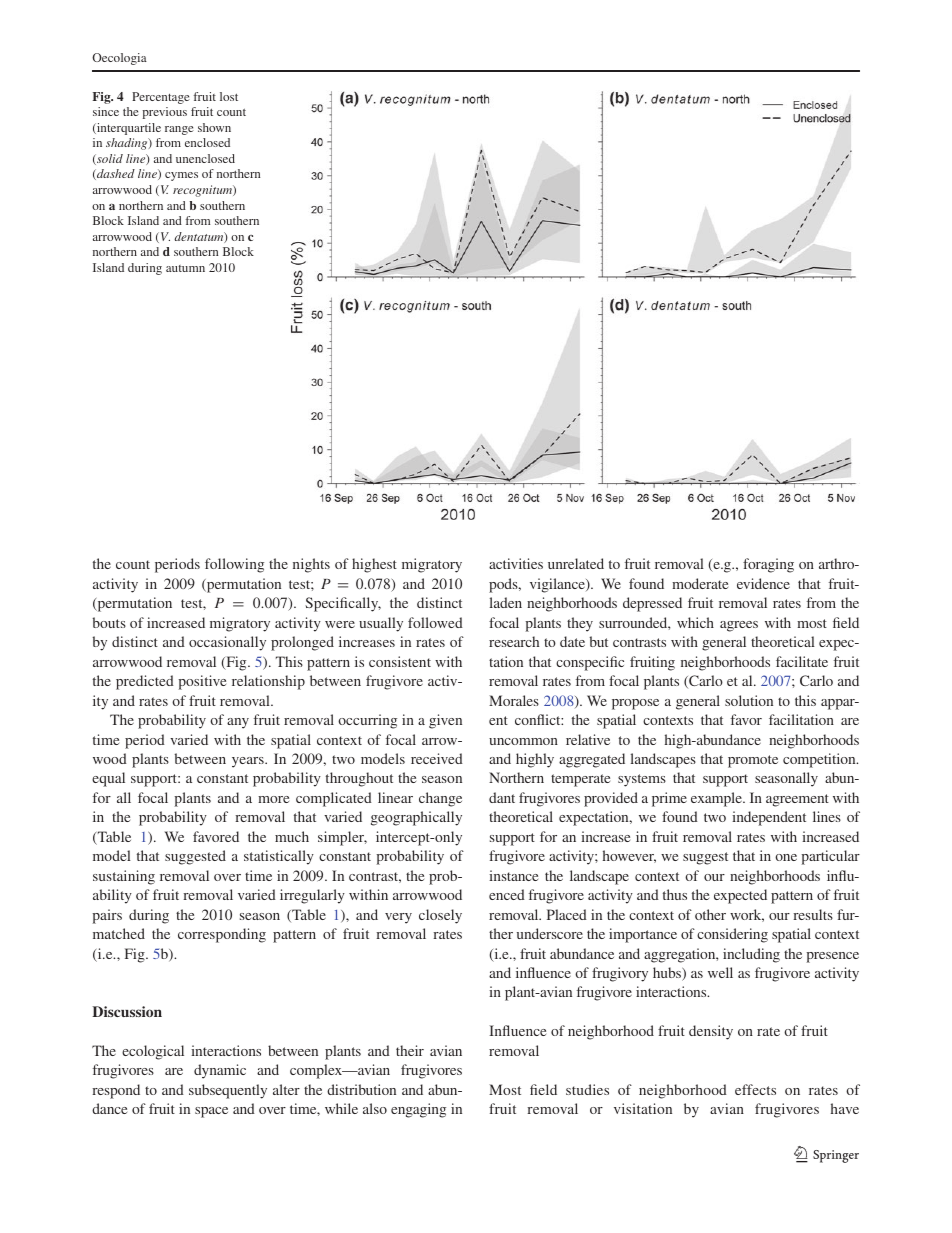 The width and height of the screenshot is (952, 1233). I want to click on statistically, so click(279, 857).
